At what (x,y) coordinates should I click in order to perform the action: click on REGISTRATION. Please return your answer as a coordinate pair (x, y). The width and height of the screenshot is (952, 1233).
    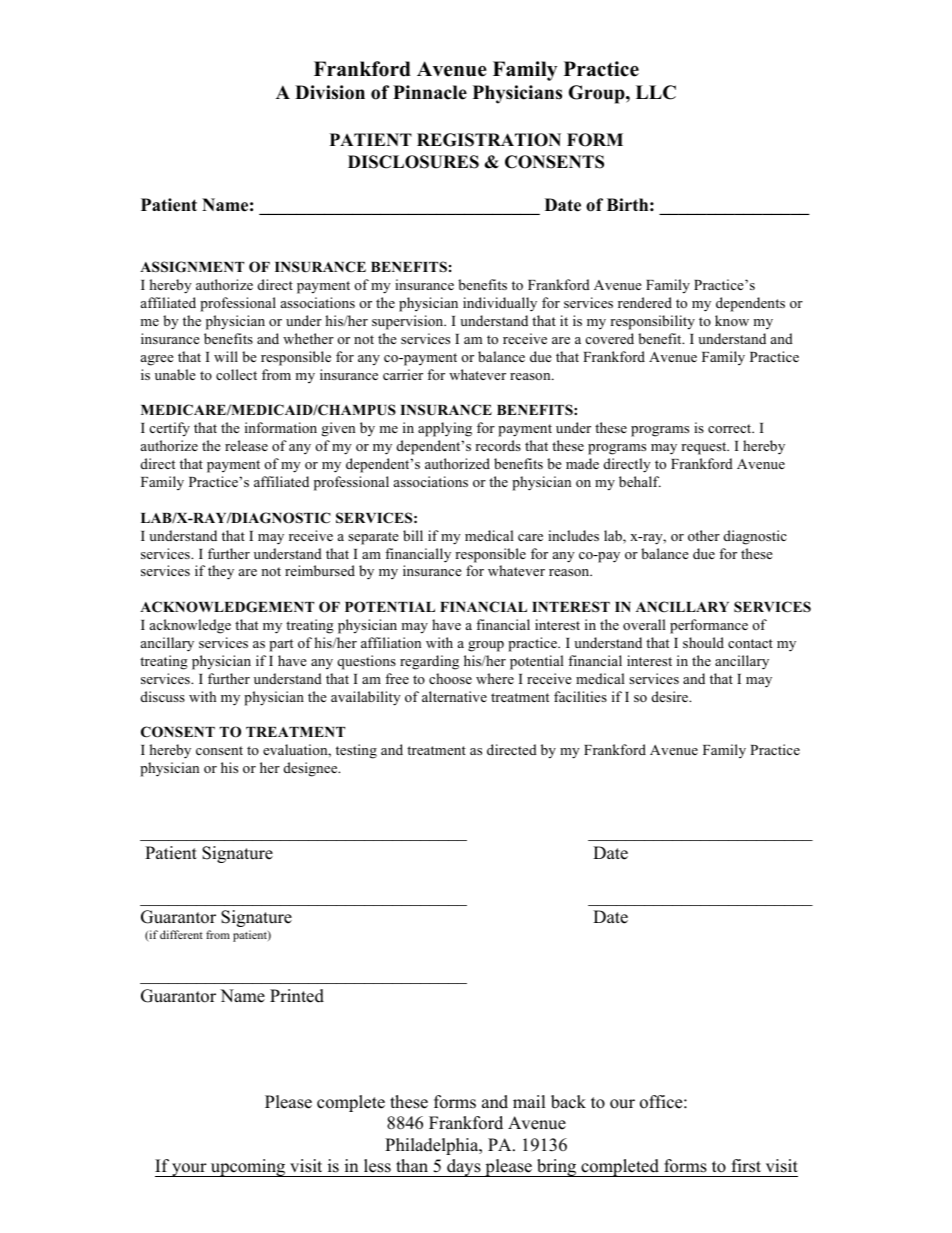
    Looking at the image, I should click on (489, 140).
